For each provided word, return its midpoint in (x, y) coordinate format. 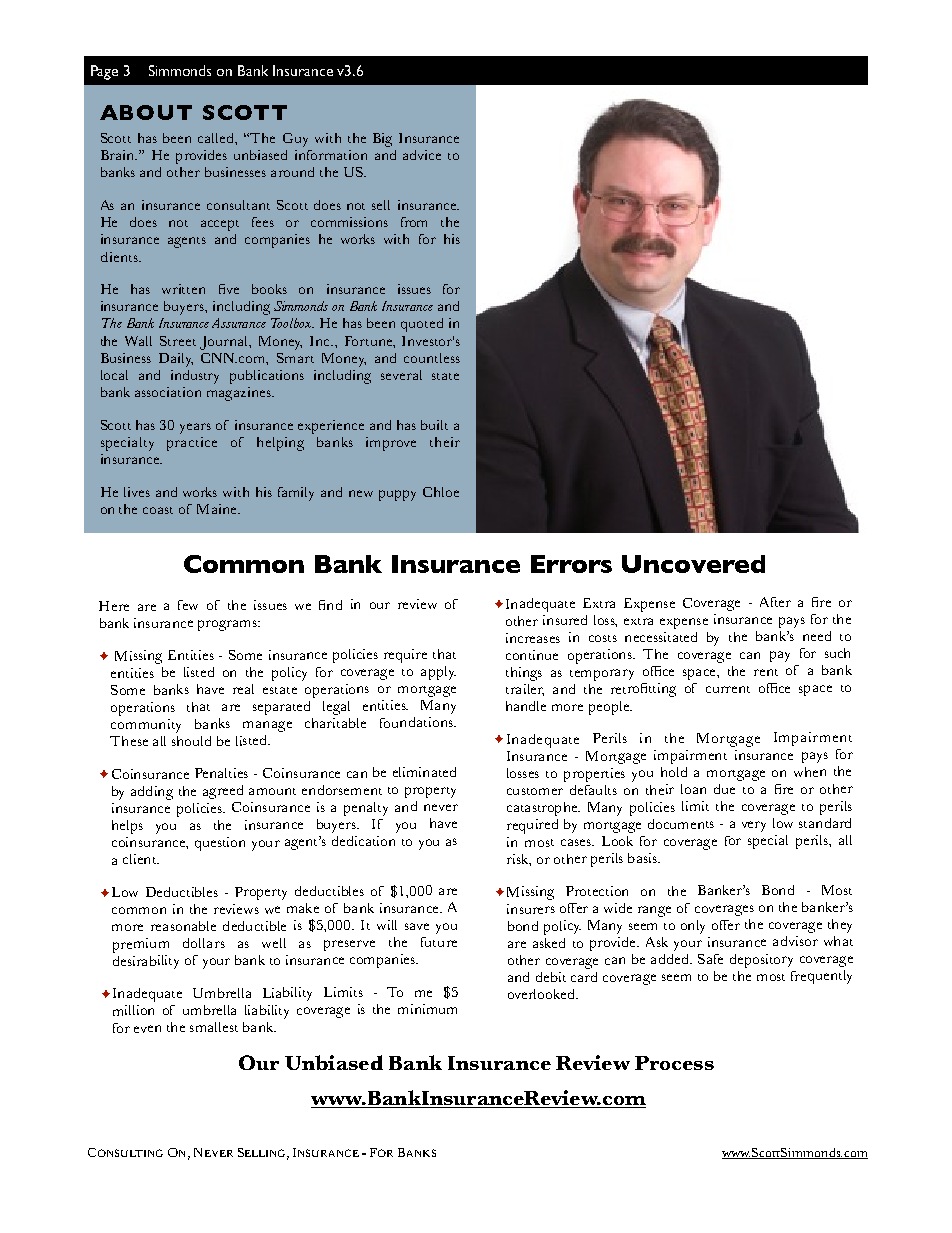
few (188, 605)
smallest (214, 1027)
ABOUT (146, 112)
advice (422, 155)
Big (382, 140)
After (775, 602)
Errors (571, 564)
